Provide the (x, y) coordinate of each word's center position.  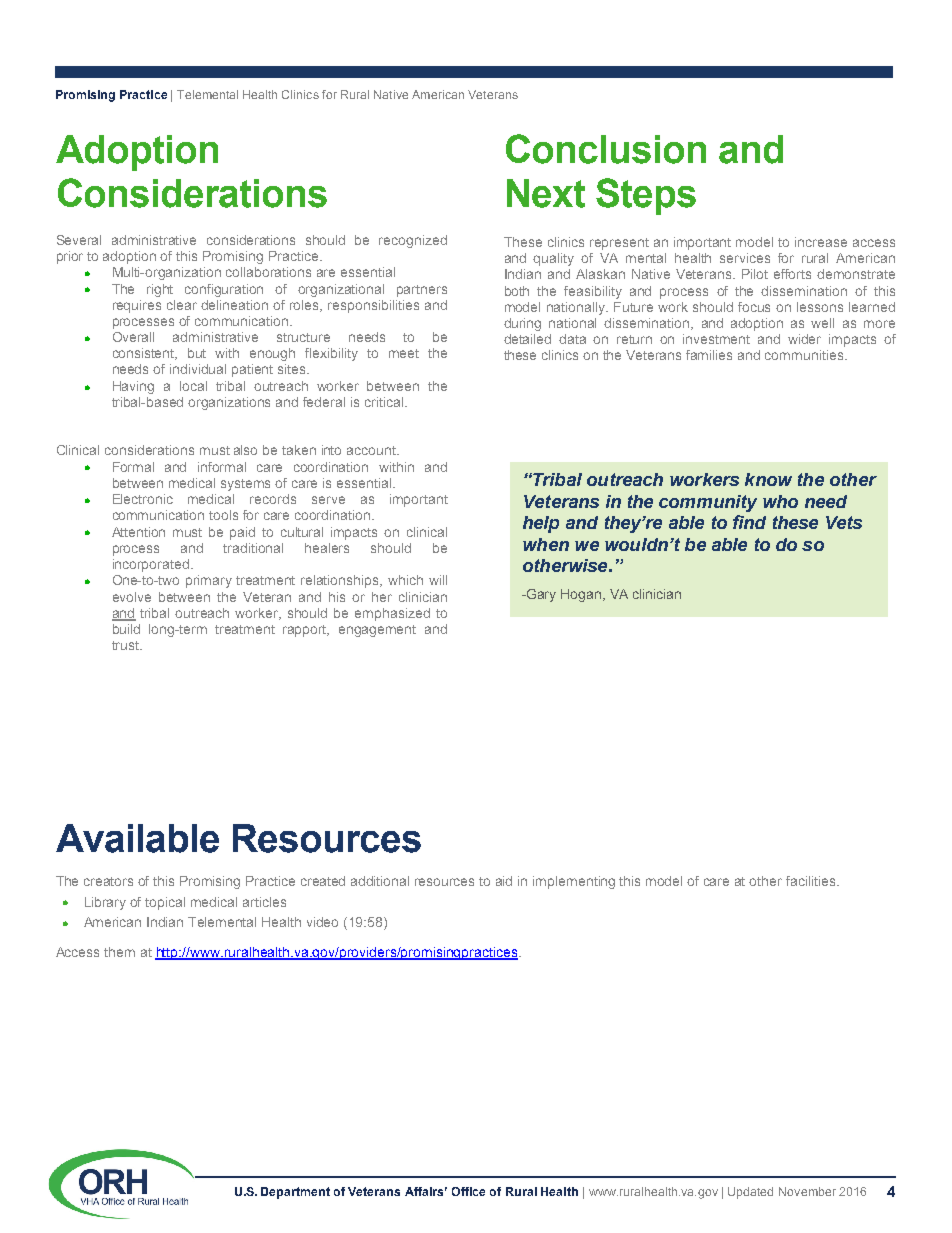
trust (127, 645)
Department (295, 1193)
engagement (377, 631)
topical (165, 903)
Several (79, 240)
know (768, 479)
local (193, 386)
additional (380, 881)
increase (821, 242)
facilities (812, 881)
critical (384, 402)
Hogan (582, 595)
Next (546, 193)
